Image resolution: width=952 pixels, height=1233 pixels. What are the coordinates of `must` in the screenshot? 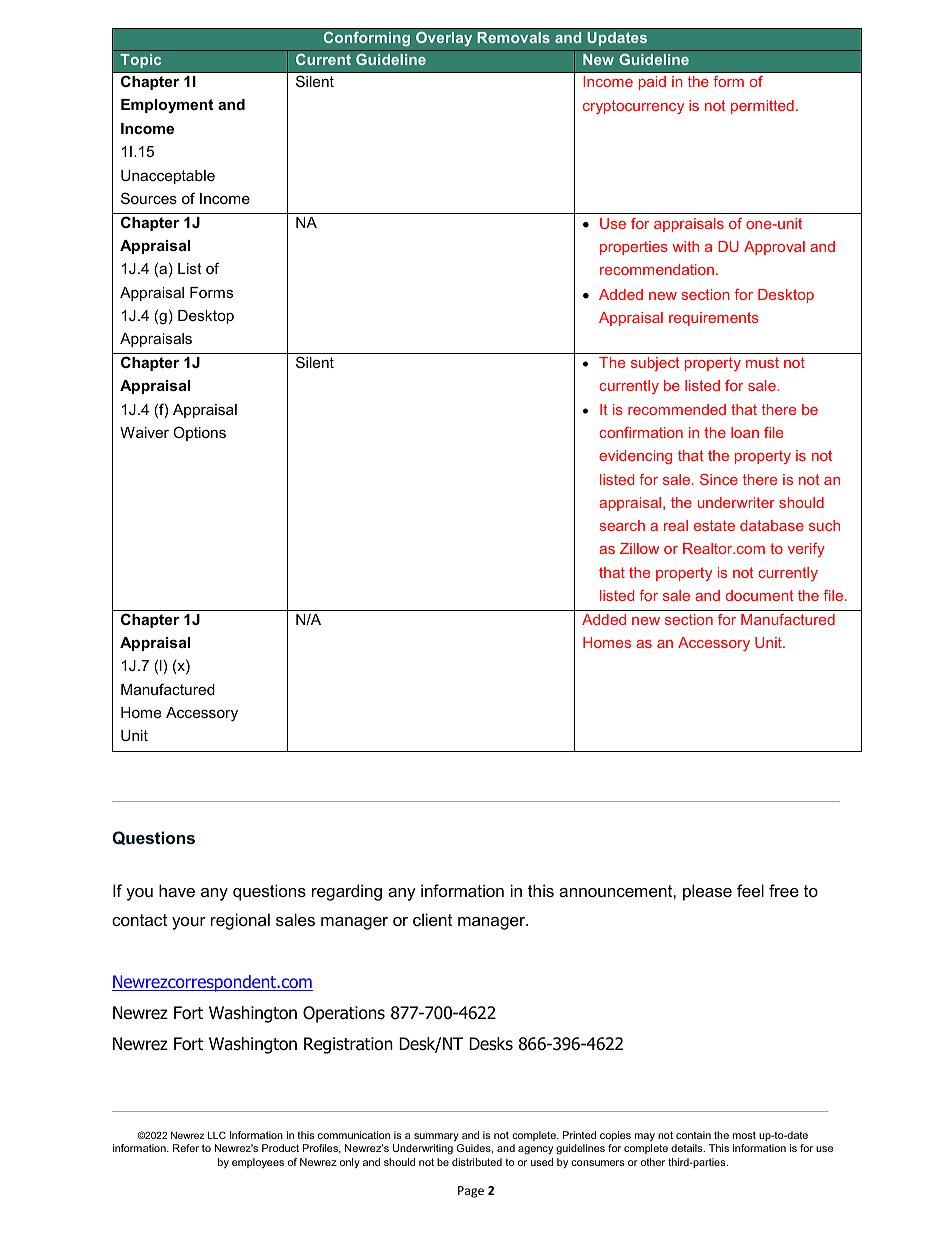 It's located at (762, 362).
